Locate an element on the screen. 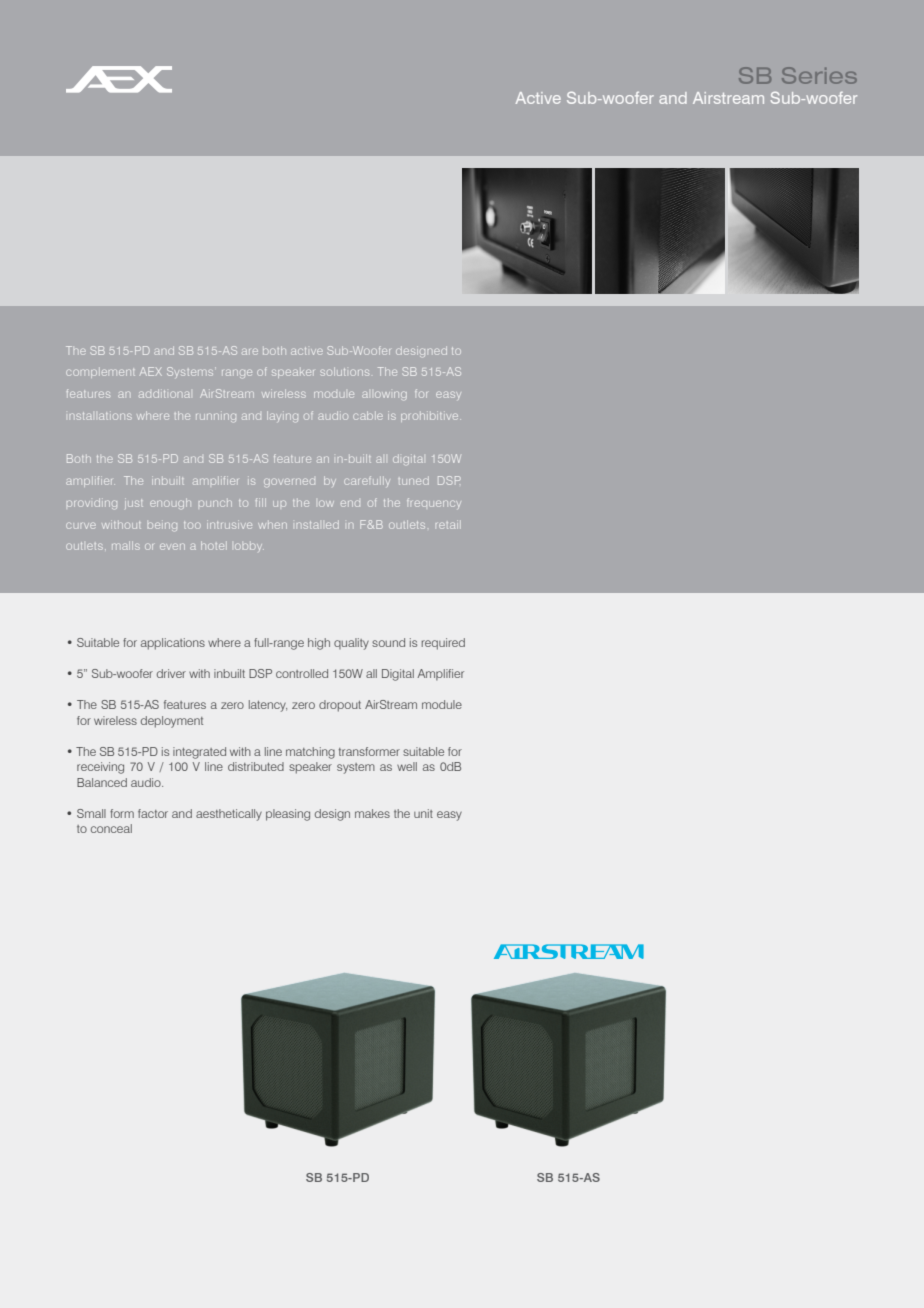  retail is located at coordinates (448, 524).
